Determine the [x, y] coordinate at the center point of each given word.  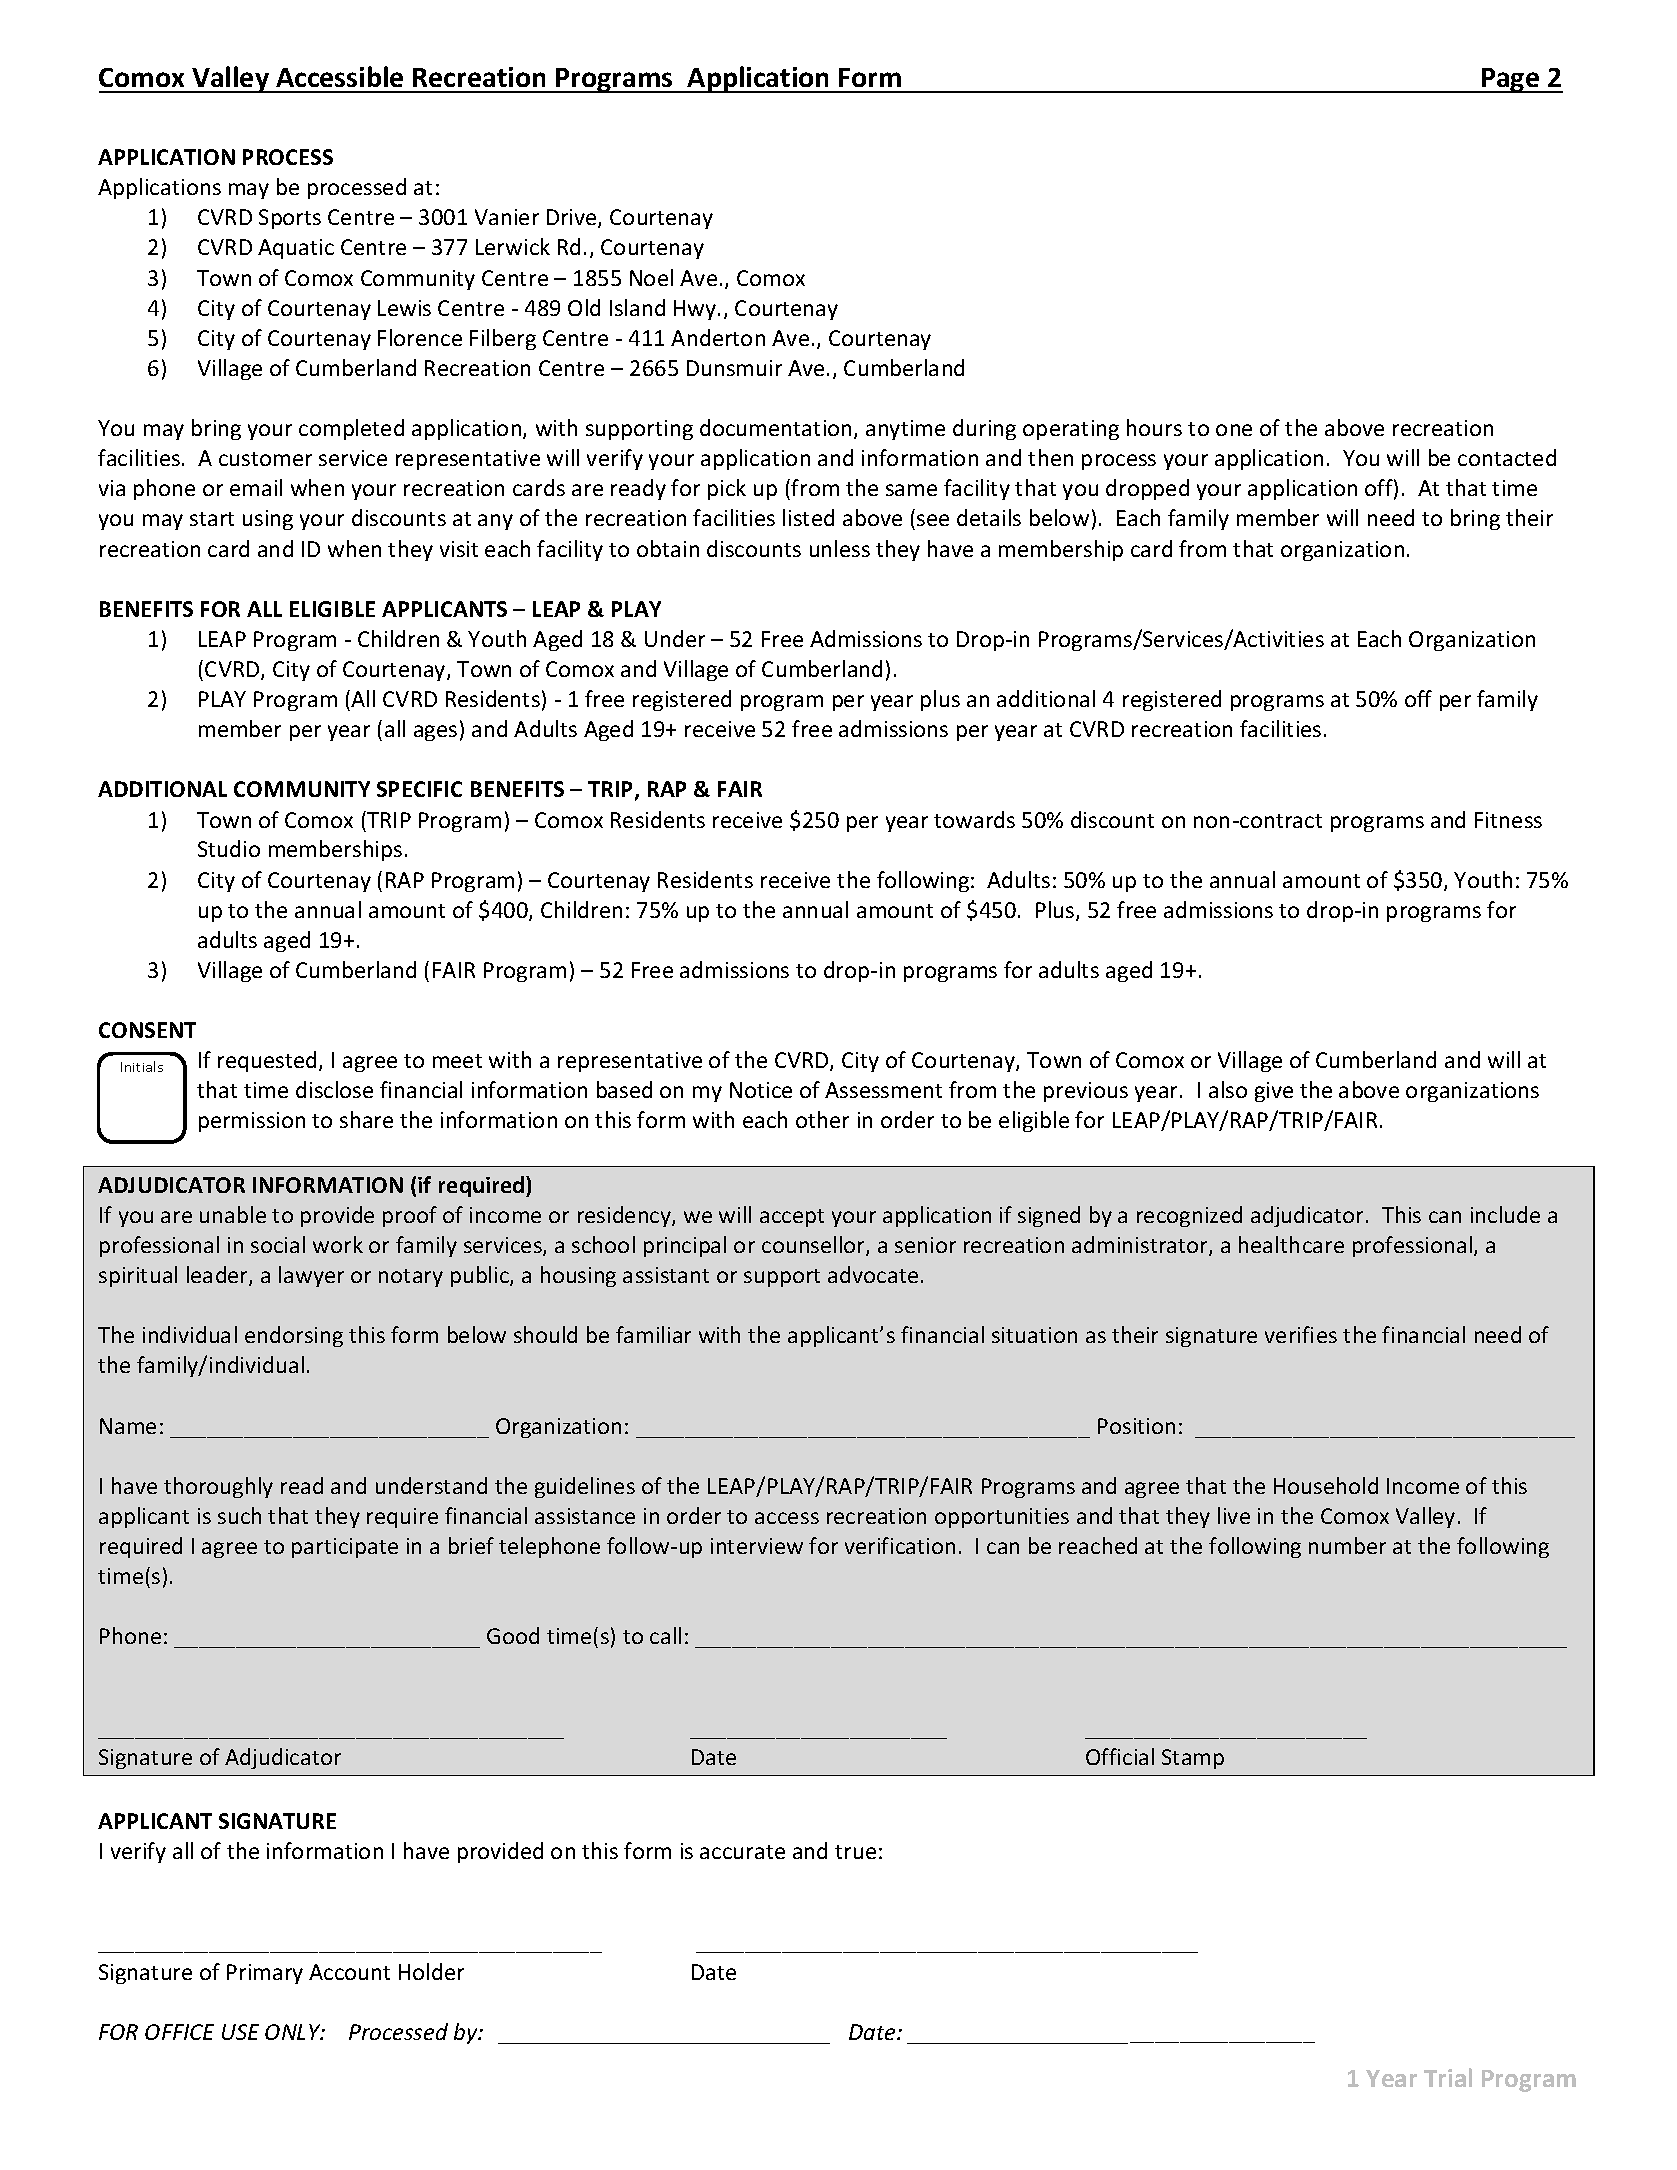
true [855, 1852]
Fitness [1508, 820]
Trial [1448, 2077]
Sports [290, 219]
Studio [229, 848]
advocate [873, 1274]
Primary [265, 1974]
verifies [1301, 1334]
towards [974, 819]
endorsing [294, 1336]
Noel [651, 277]
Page [1511, 80]
